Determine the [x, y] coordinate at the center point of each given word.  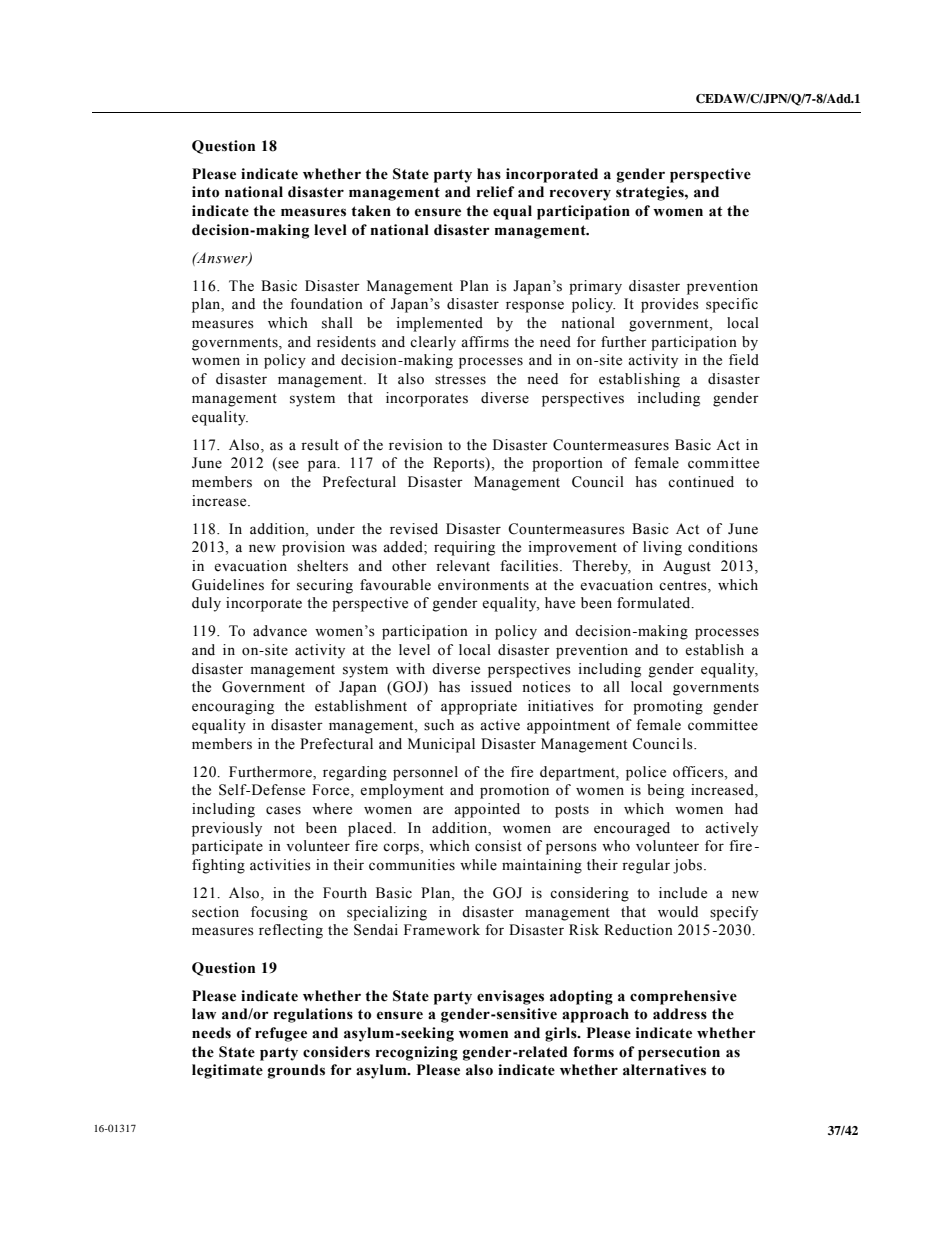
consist [498, 846]
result [320, 445]
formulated [655, 603]
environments [483, 585]
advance [280, 631]
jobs [689, 866]
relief [496, 192]
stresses [460, 380]
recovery [580, 195]
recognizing [417, 1053]
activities [280, 865]
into [205, 192]
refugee [281, 1034]
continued [701, 482]
